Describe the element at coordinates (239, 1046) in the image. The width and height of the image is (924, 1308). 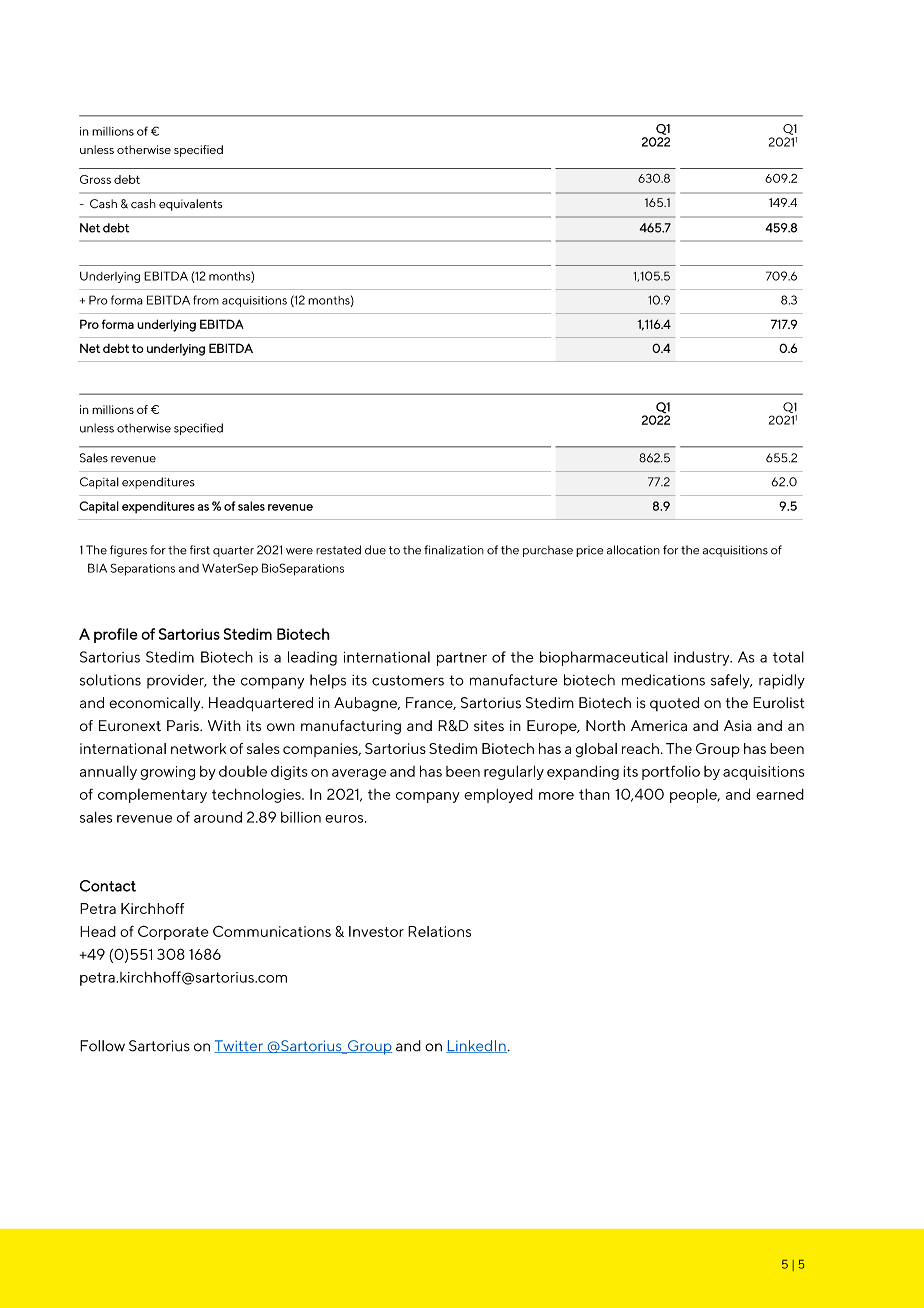
I see `Twitter` at that location.
